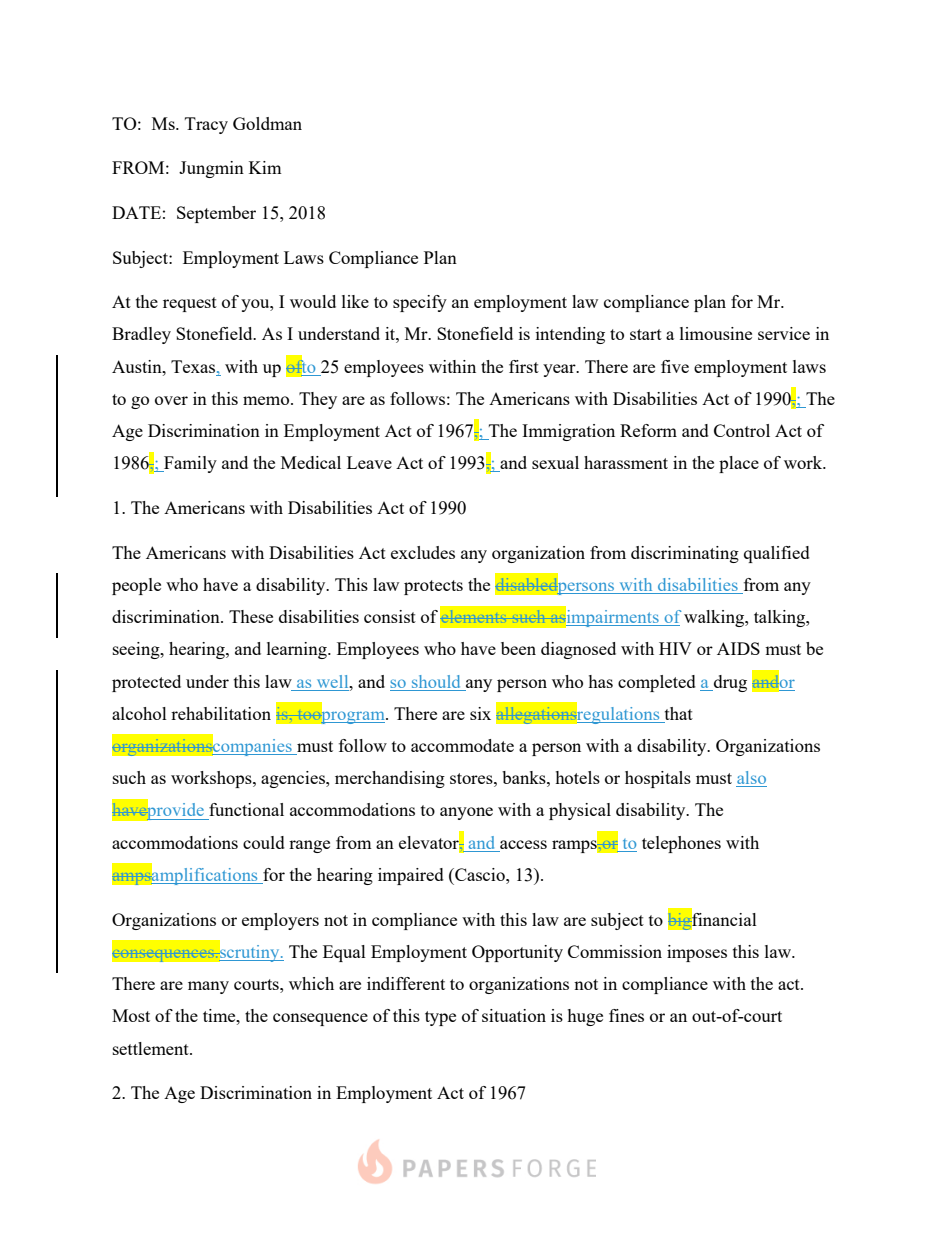  What do you see at coordinates (716, 333) in the document?
I see `limousine` at bounding box center [716, 333].
